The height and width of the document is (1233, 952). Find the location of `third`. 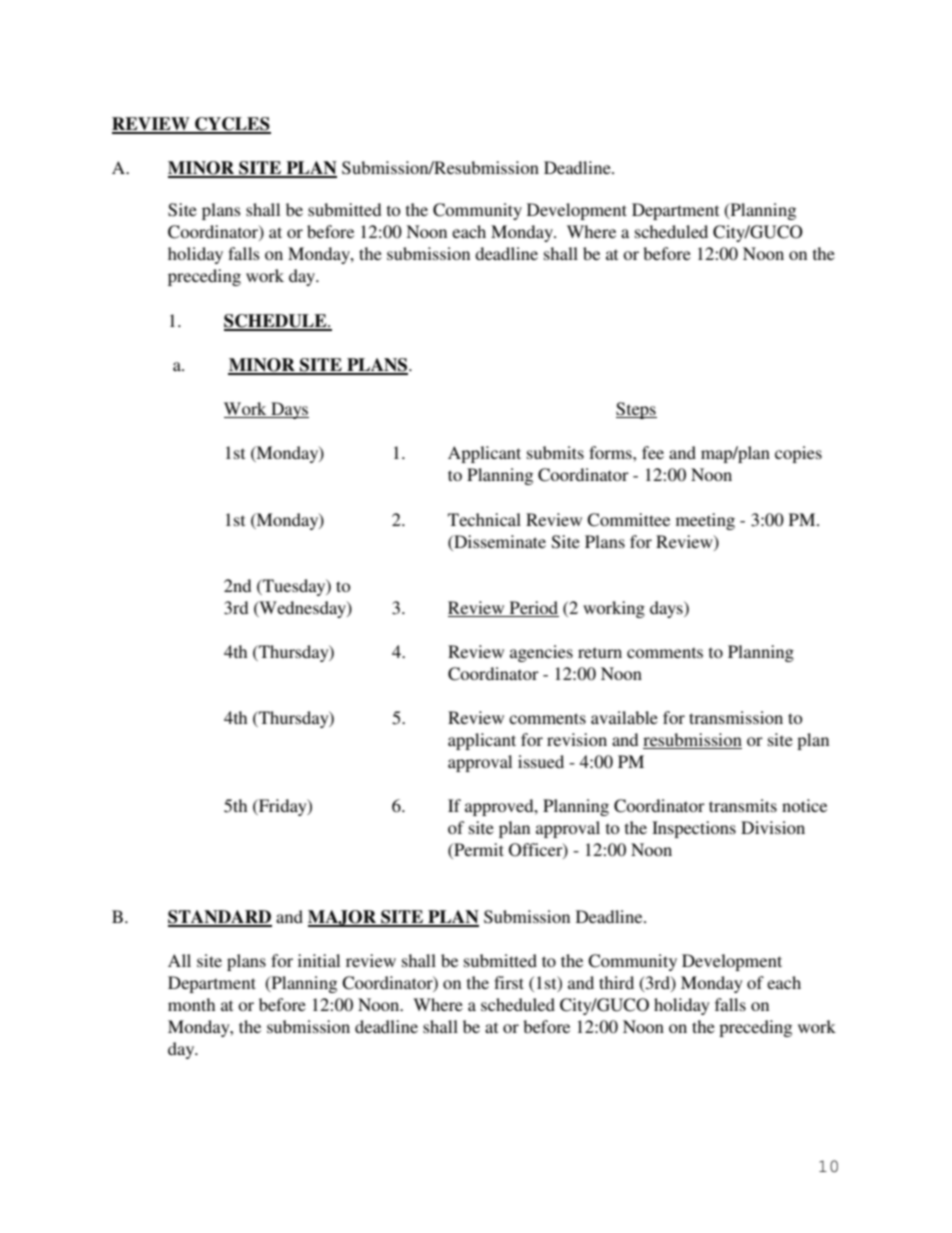

third is located at coordinates (616, 982).
